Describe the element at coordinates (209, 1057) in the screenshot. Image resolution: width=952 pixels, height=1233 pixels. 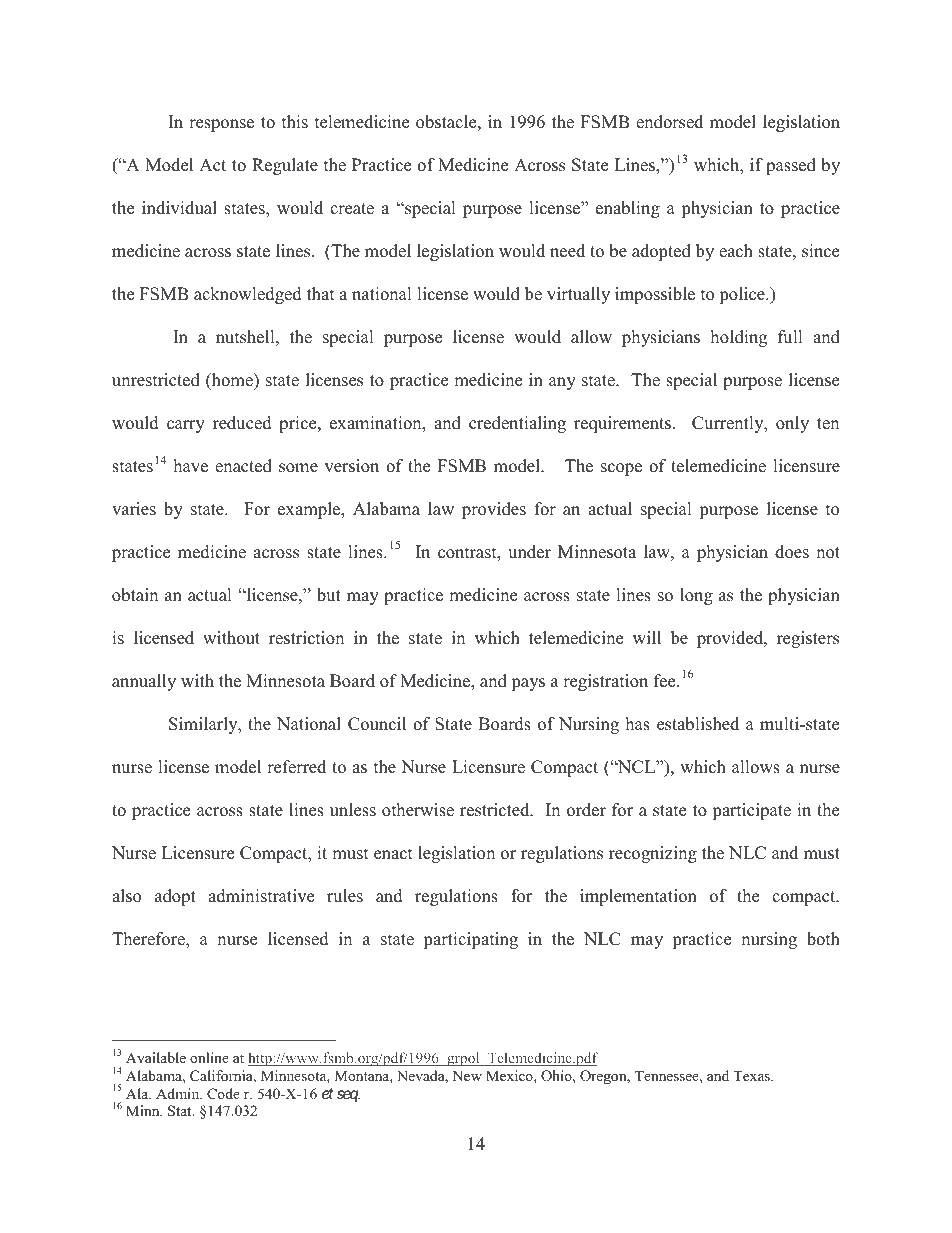
I see `online` at that location.
